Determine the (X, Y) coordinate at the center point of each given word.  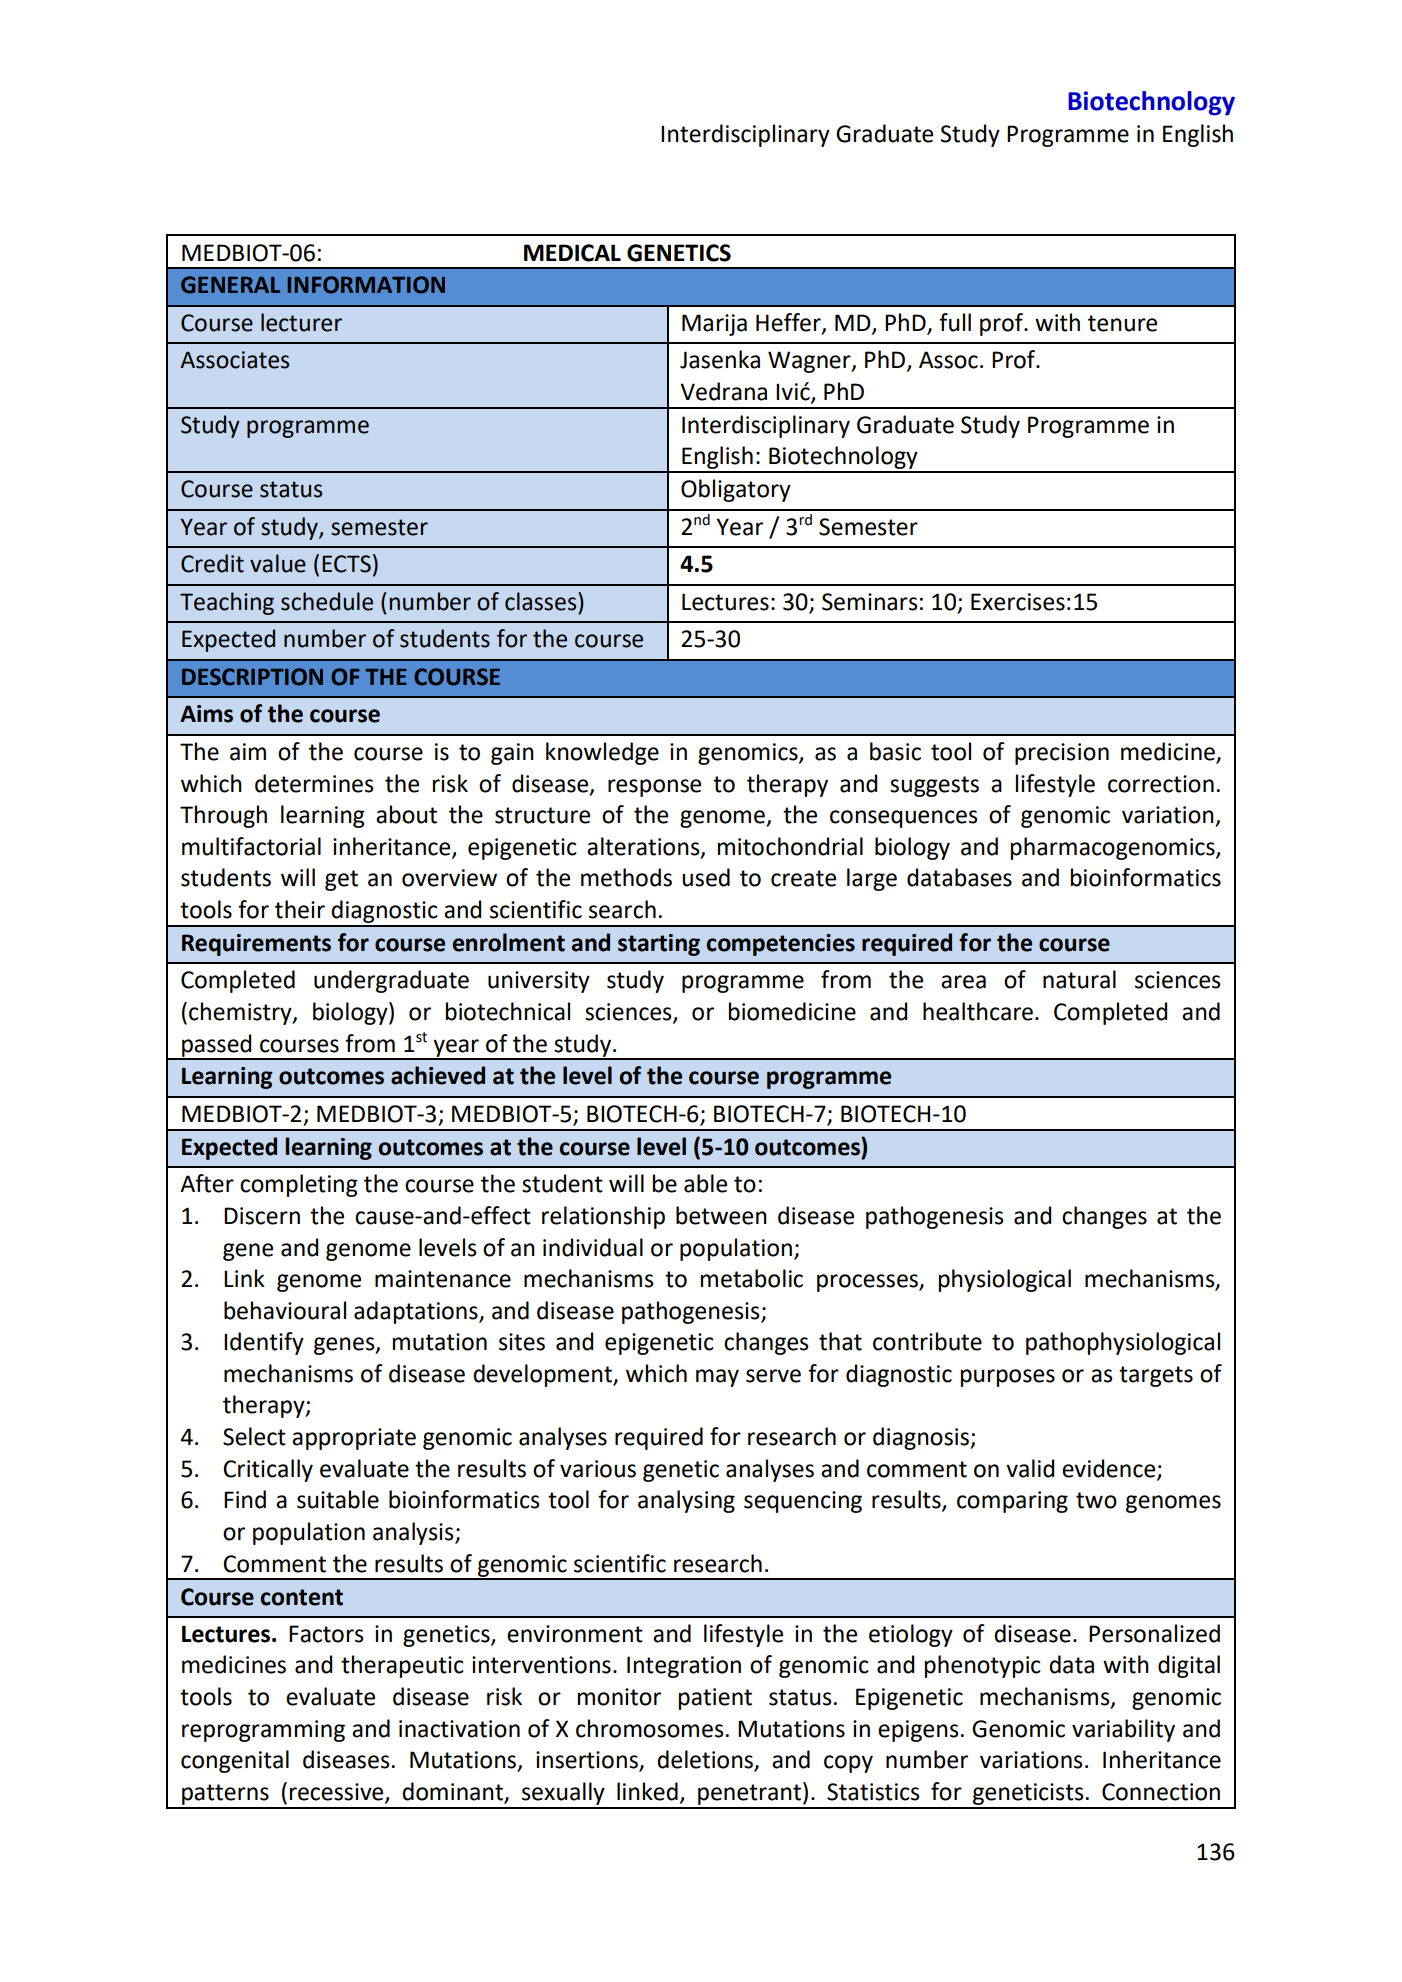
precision (1062, 754)
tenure (1122, 323)
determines (314, 783)
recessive (338, 1793)
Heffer (789, 323)
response (654, 788)
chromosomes (650, 1728)
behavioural (285, 1310)
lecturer (301, 322)
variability (1123, 1730)
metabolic (752, 1278)
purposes (1008, 1378)
